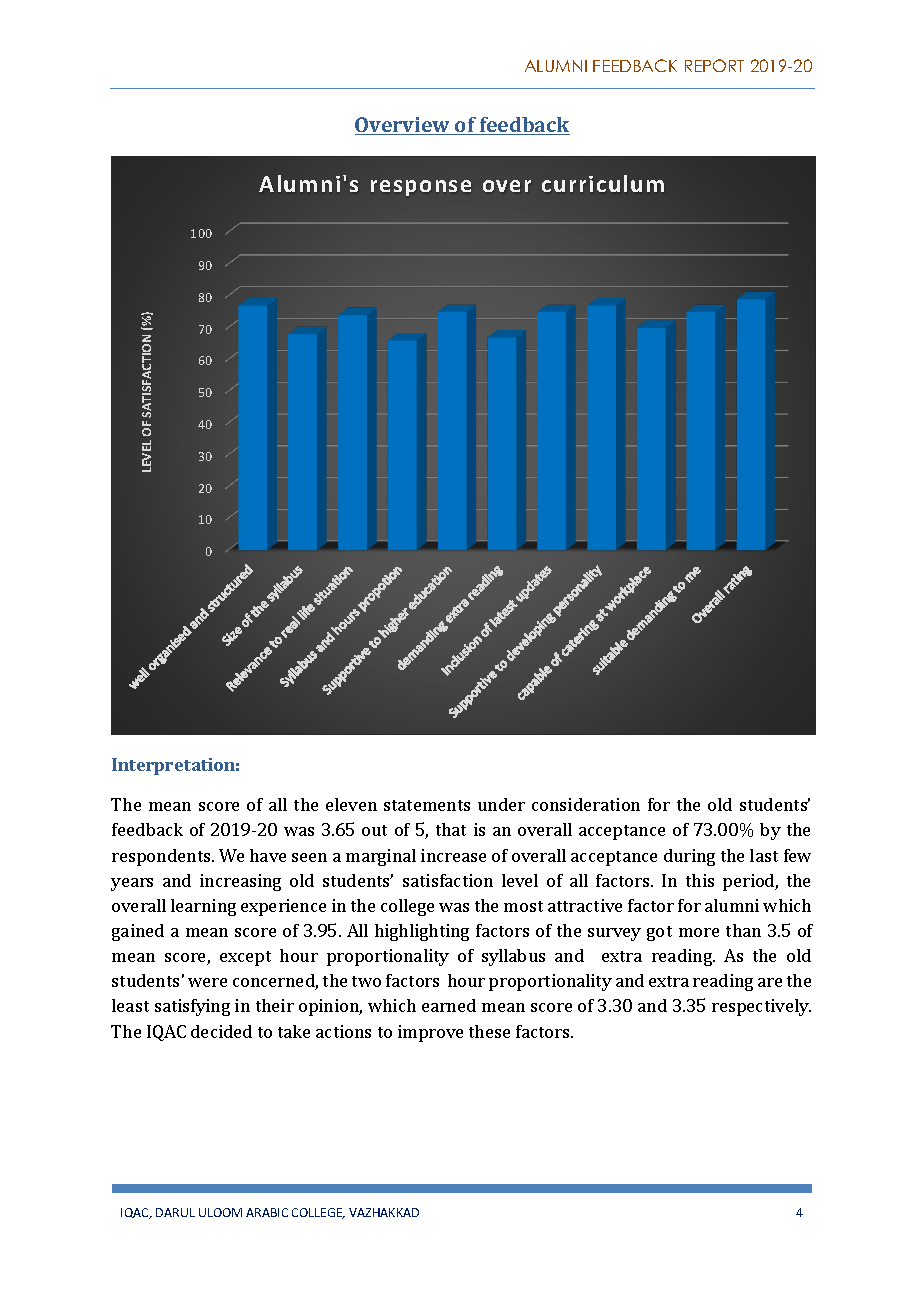 The height and width of the page is (1308, 924). What do you see at coordinates (689, 857) in the page?
I see `during` at bounding box center [689, 857].
